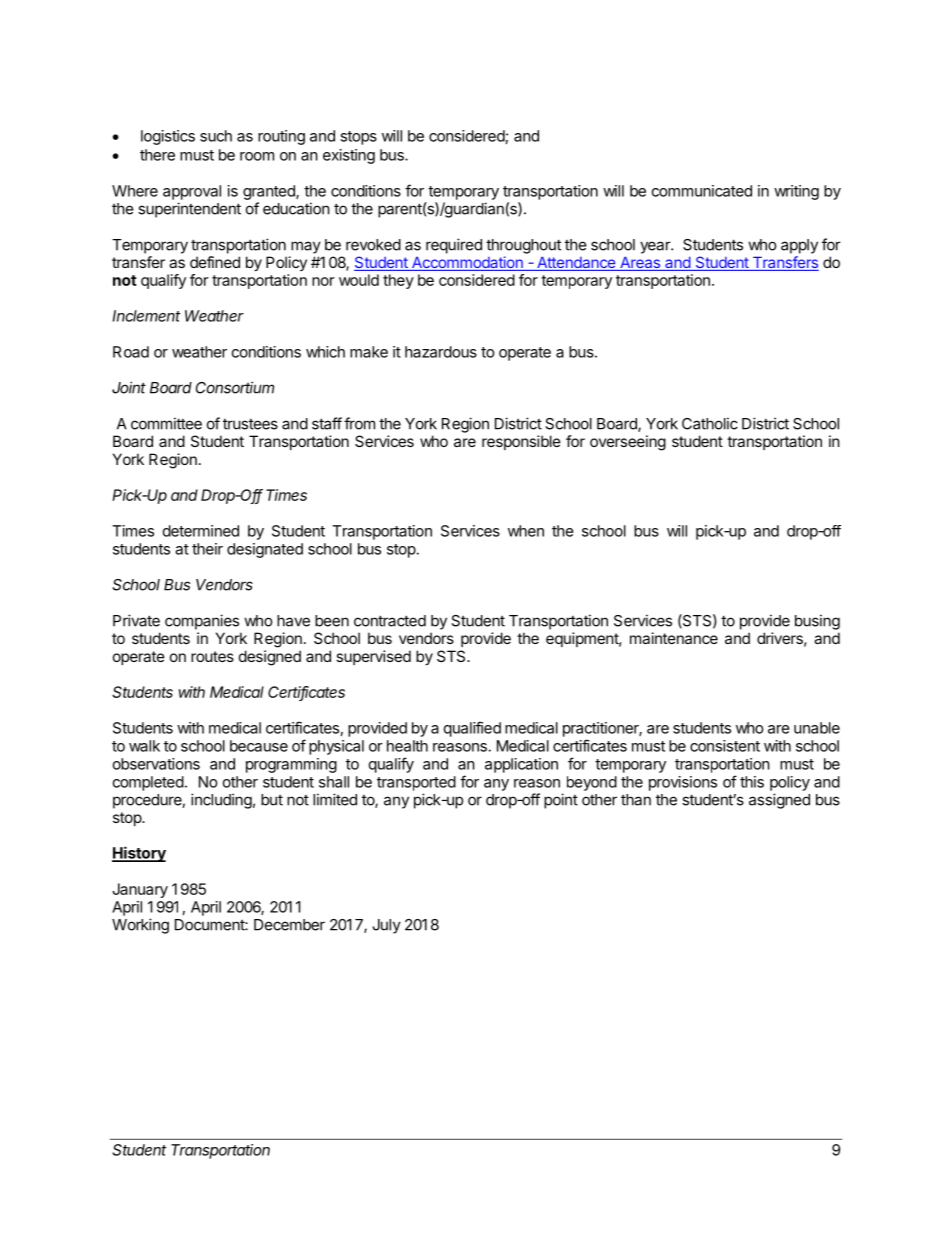  Describe the element at coordinates (387, 926) in the screenshot. I see `July` at that location.
